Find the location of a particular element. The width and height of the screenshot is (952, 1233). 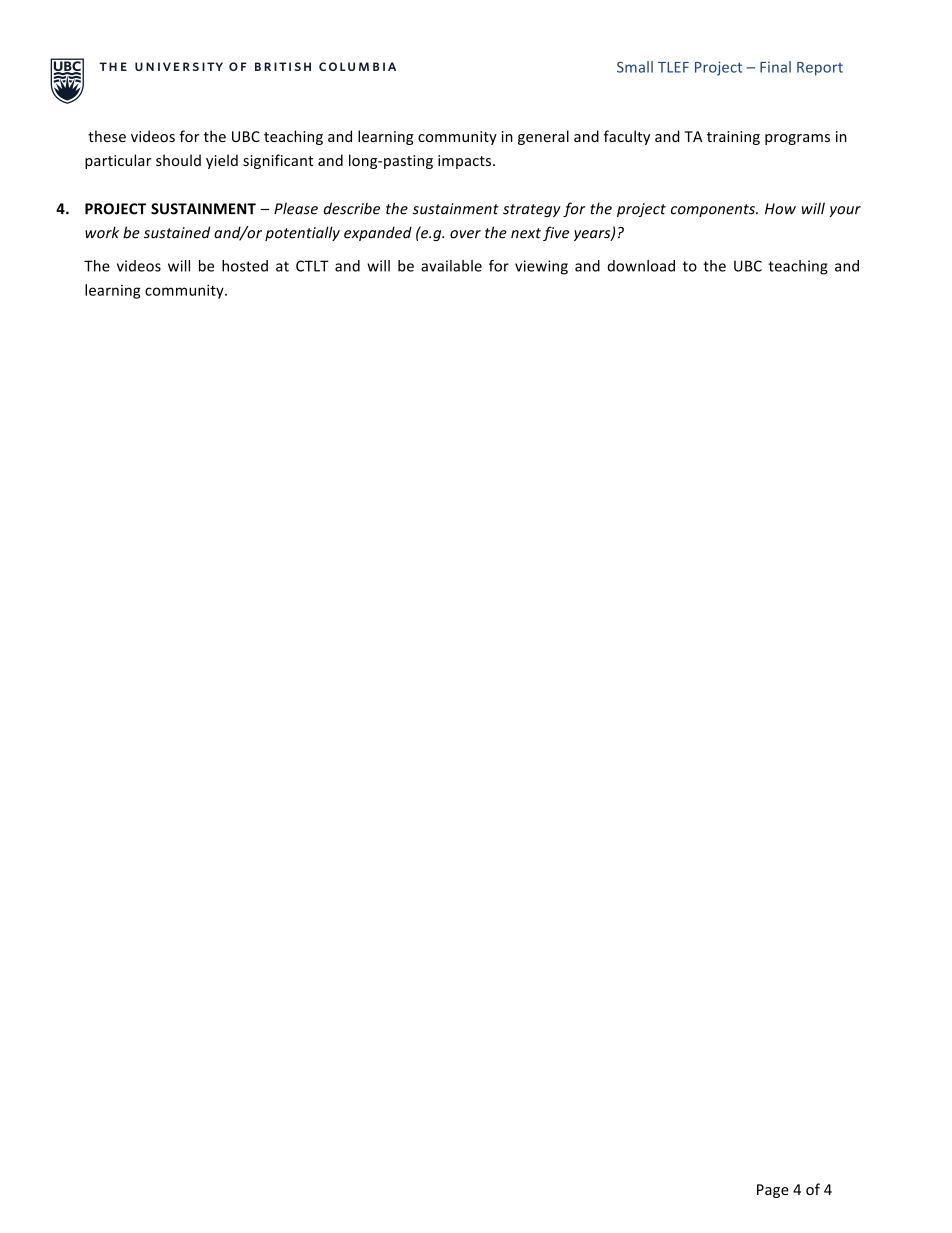

should is located at coordinates (178, 160).
